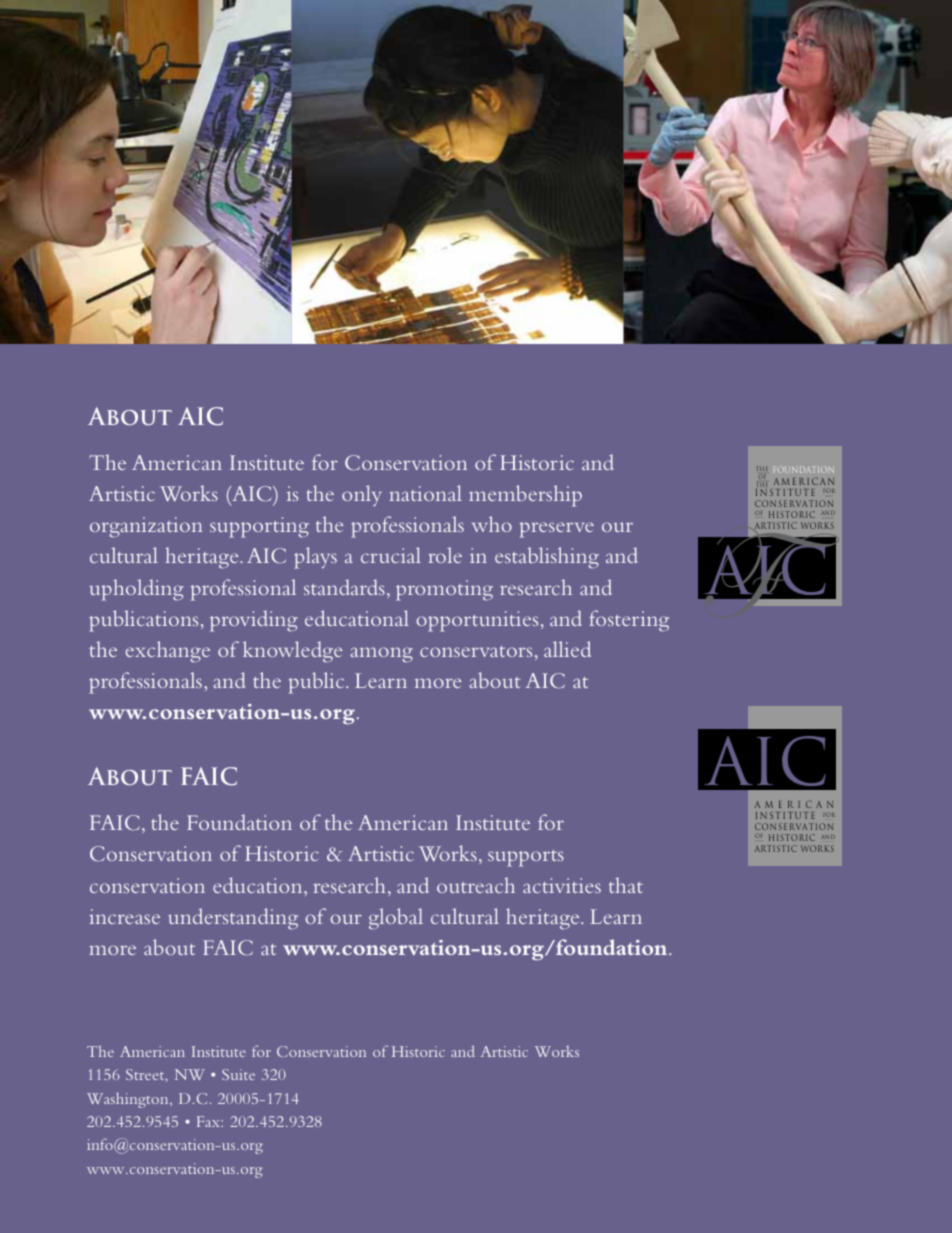 The height and width of the screenshot is (1233, 952). Describe the element at coordinates (362, 495) in the screenshot. I see `only` at that location.
